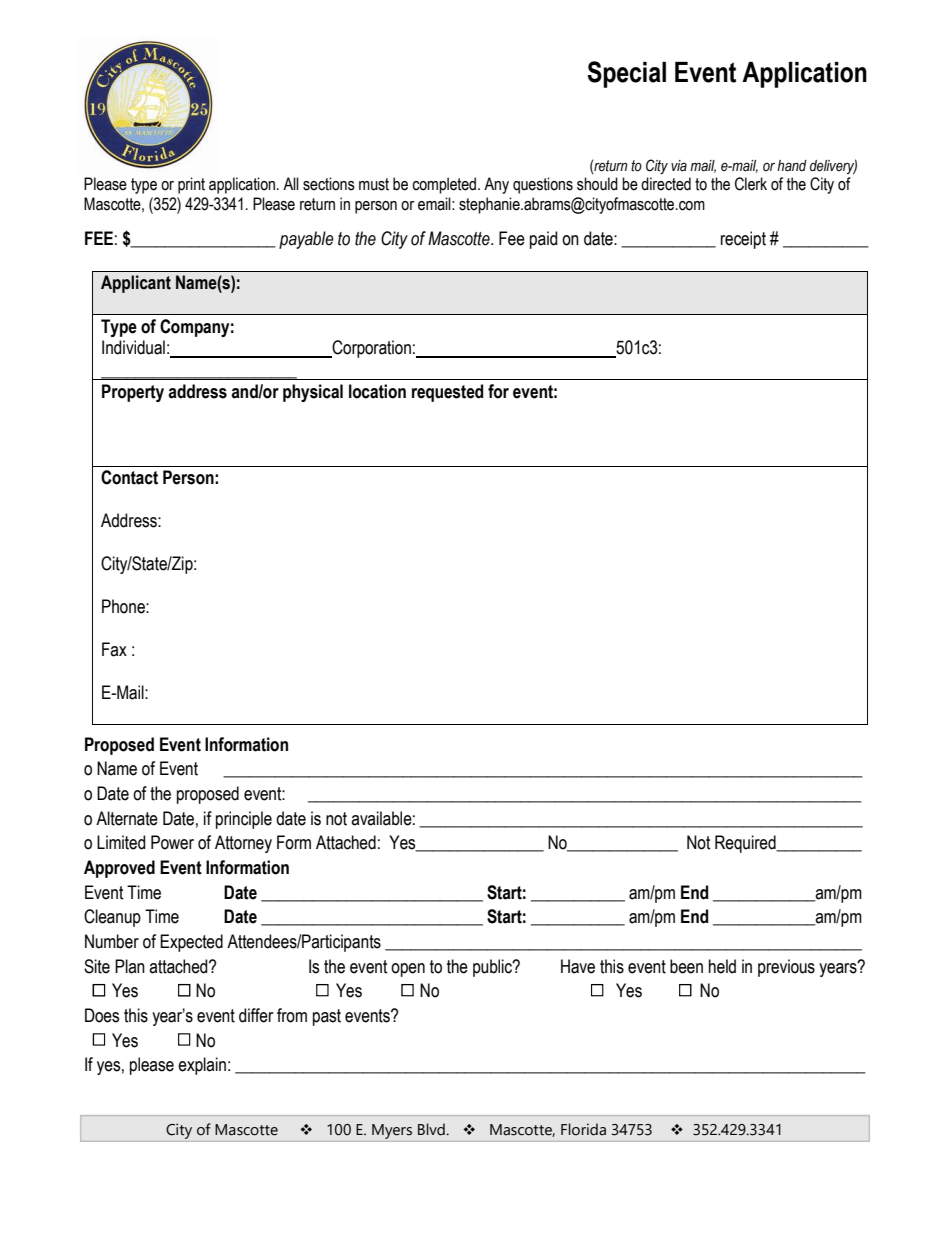  I want to click on Florida, so click(583, 1129).
